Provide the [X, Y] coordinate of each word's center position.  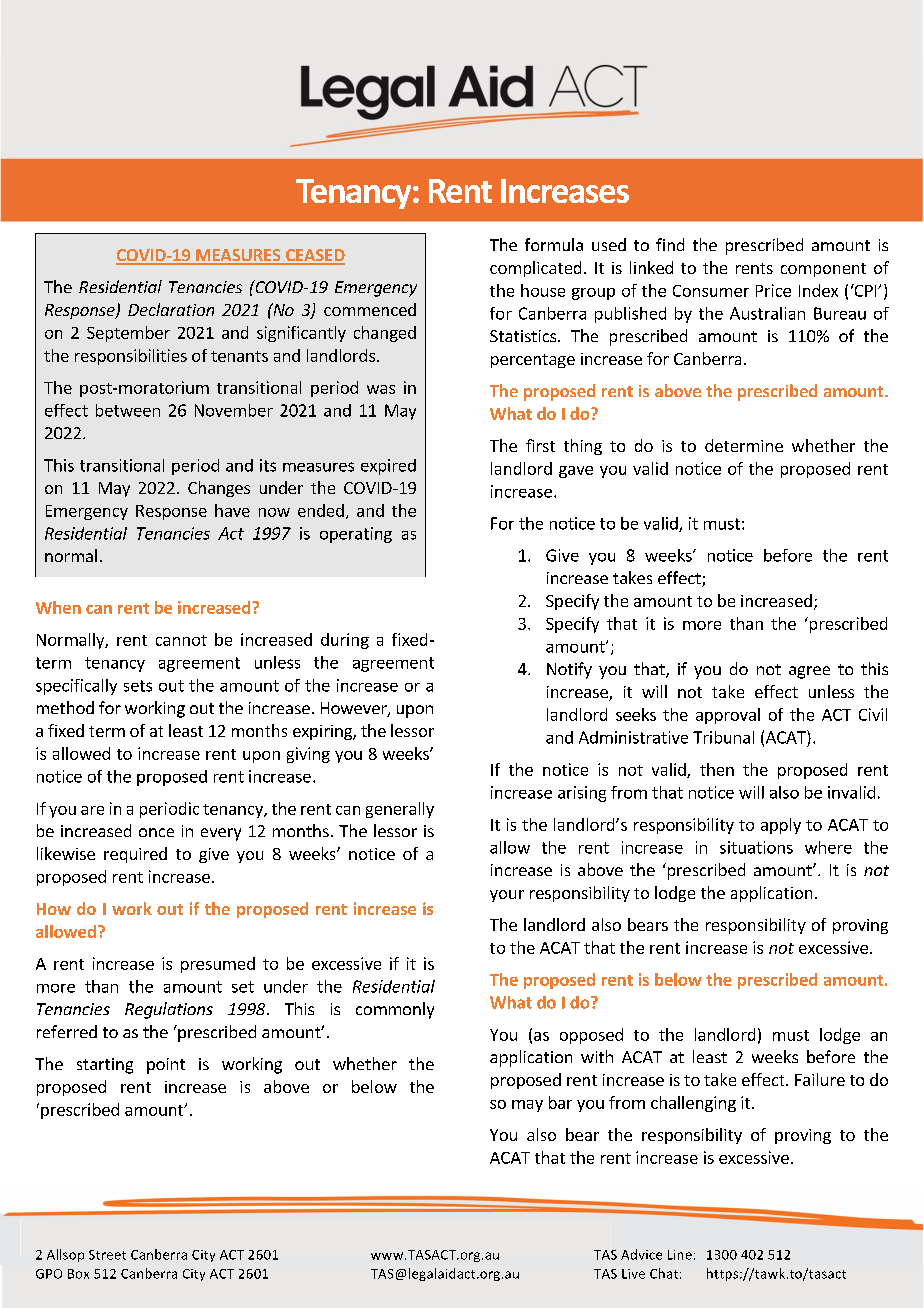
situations [756, 847]
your [507, 896]
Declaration [171, 309]
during [345, 641]
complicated [535, 269]
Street [107, 1255]
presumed [218, 965]
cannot [181, 640]
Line [680, 1255]
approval [728, 716]
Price [773, 290]
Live [633, 1274]
